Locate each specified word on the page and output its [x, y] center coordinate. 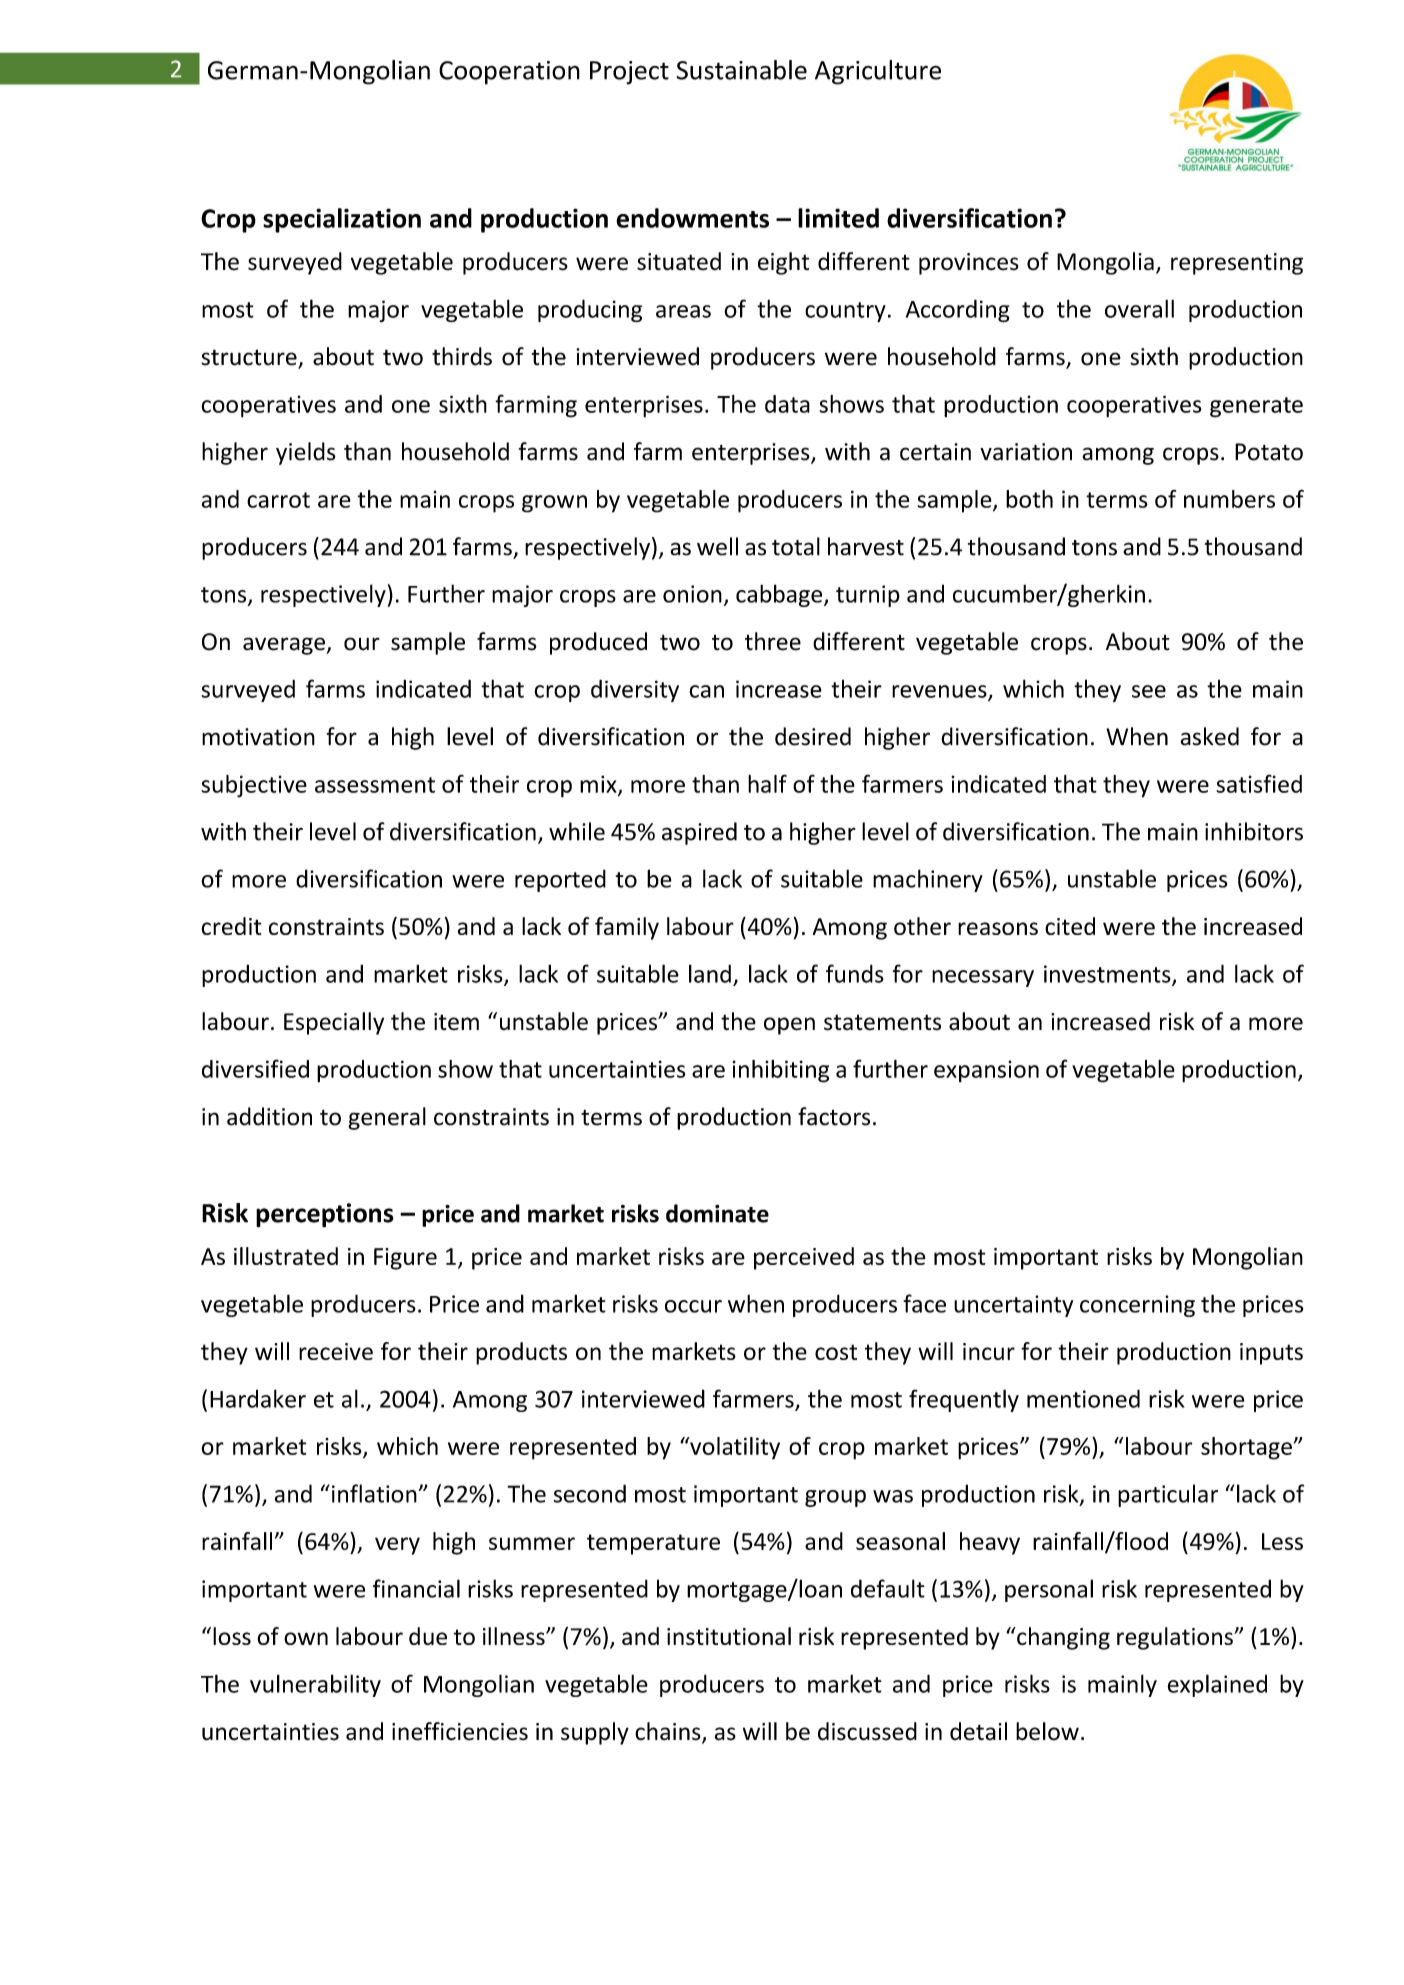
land [710, 973]
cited [1070, 926]
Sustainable [742, 70]
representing [1237, 264]
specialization [342, 220]
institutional [729, 1636]
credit [231, 926]
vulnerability [315, 1685]
